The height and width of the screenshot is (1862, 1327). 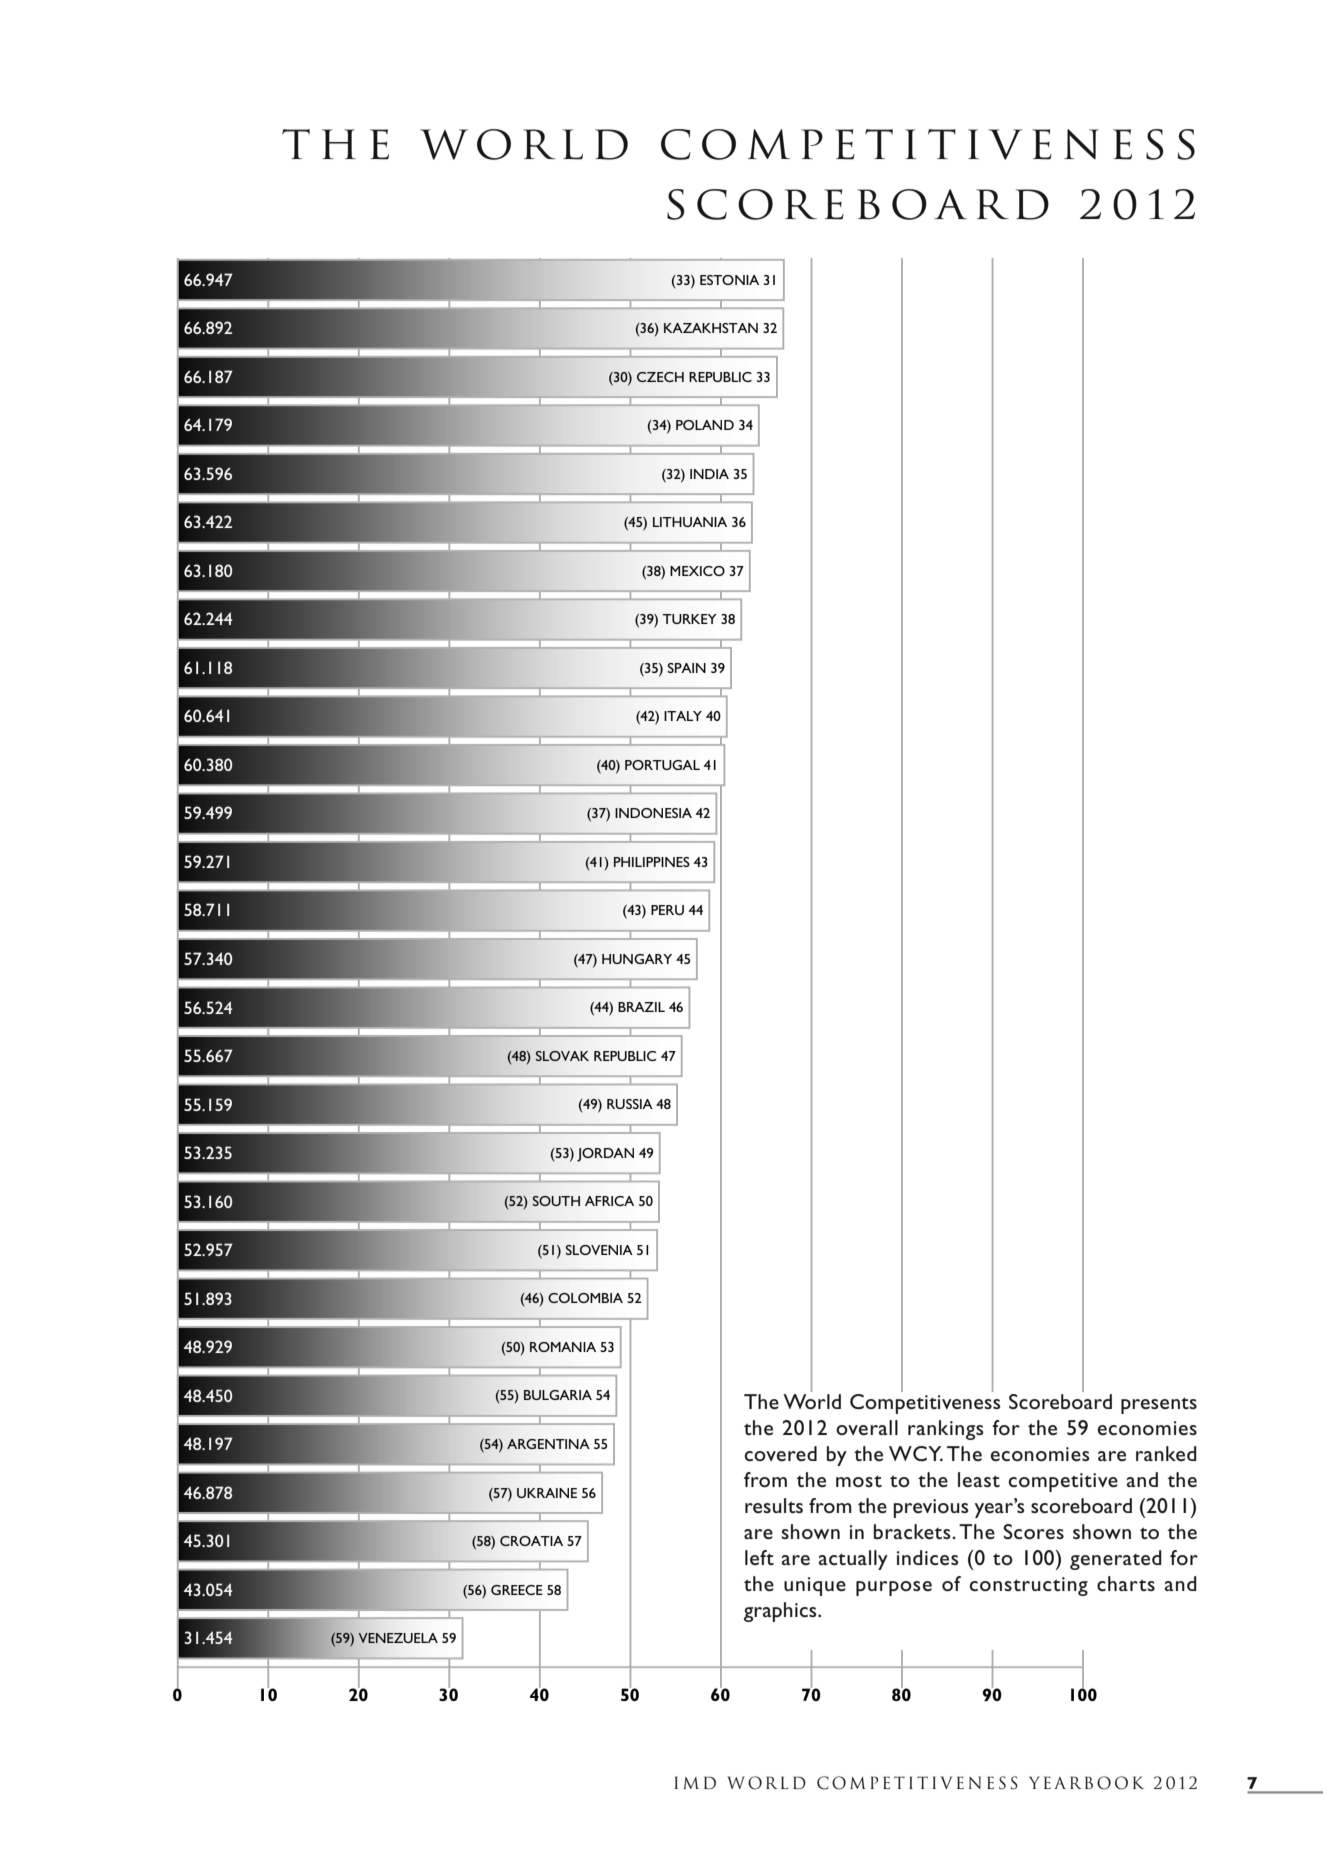 What do you see at coordinates (562, 1056) in the screenshot?
I see `SLOVAK` at bounding box center [562, 1056].
